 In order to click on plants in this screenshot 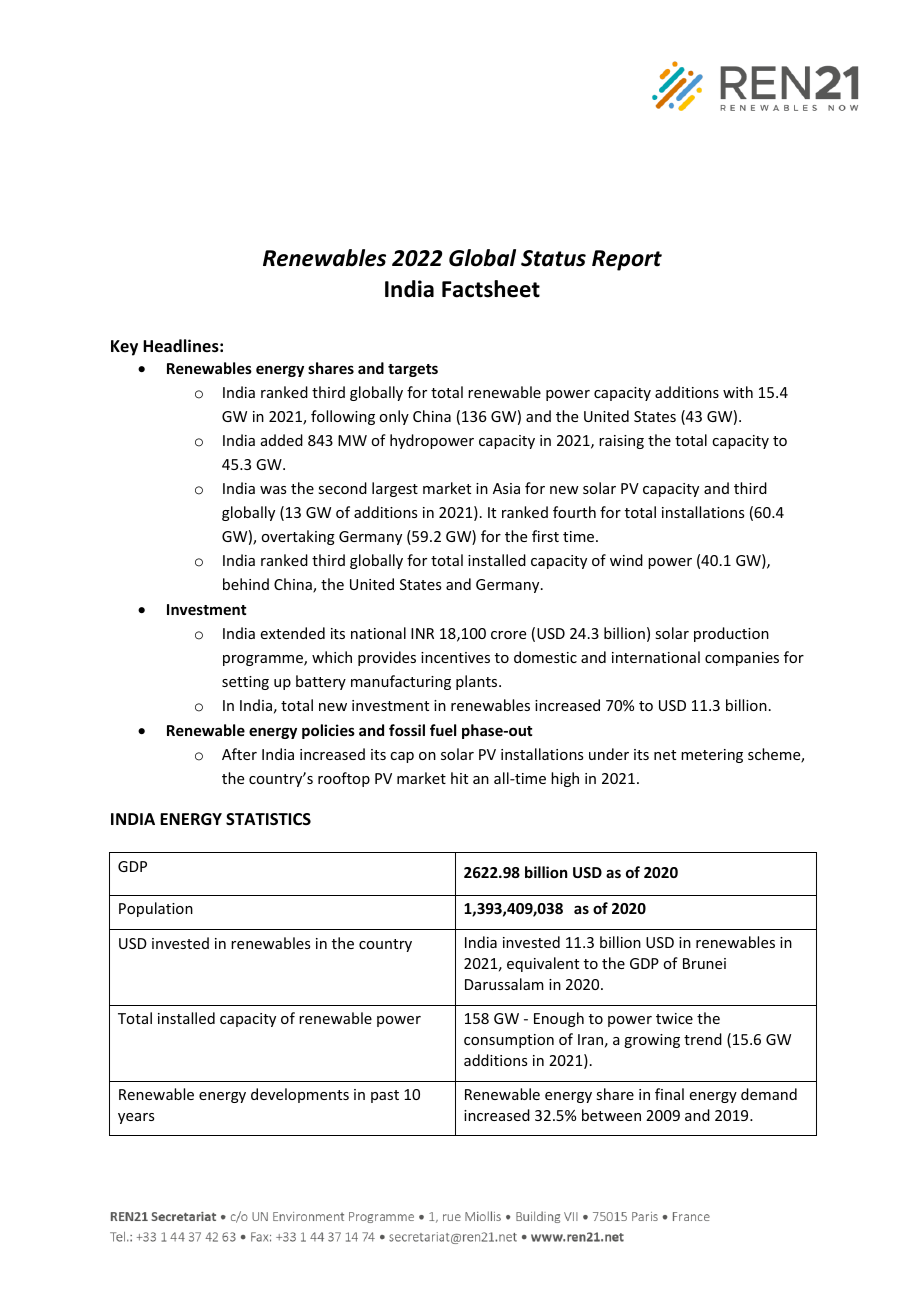, I will do `click(478, 682)`.
